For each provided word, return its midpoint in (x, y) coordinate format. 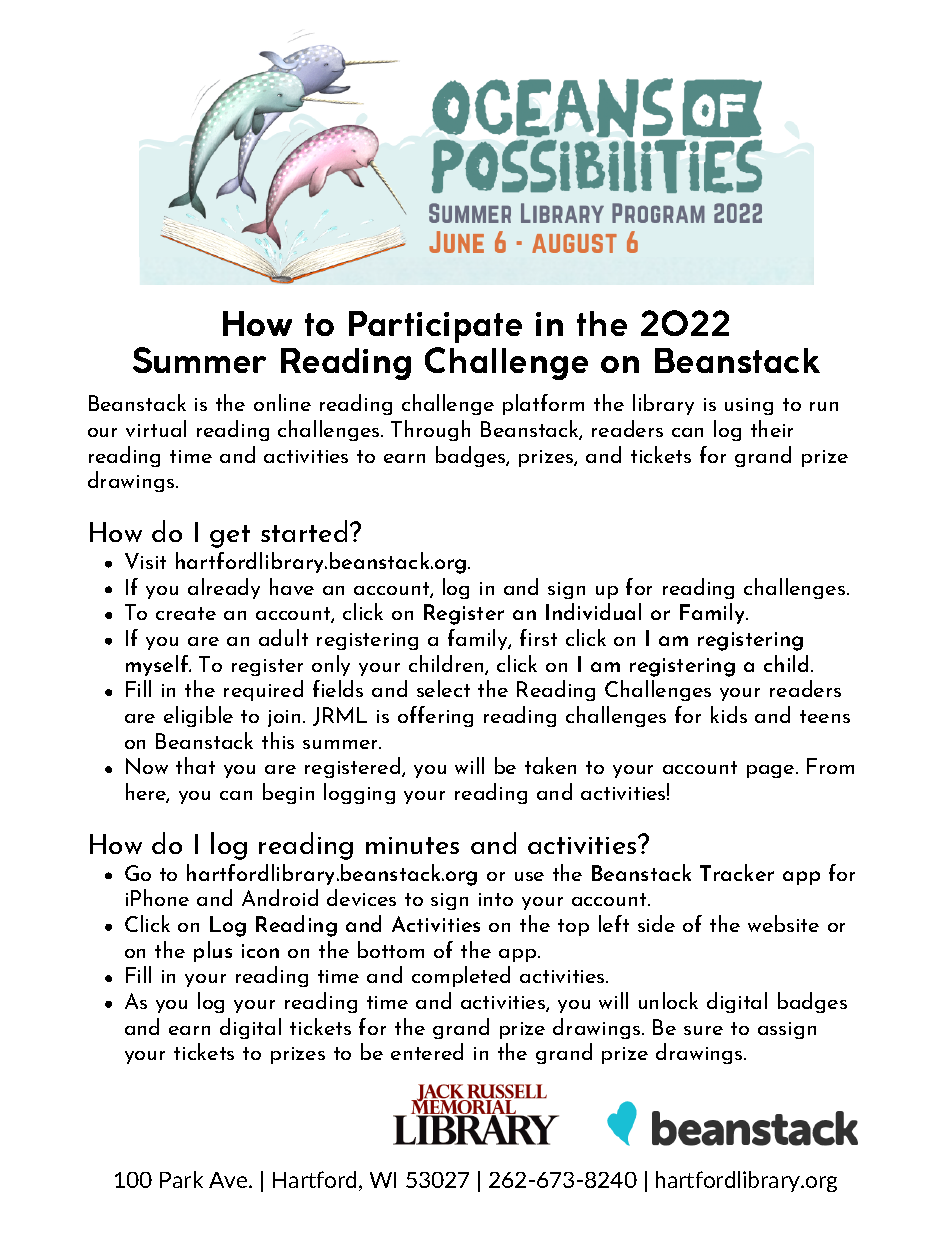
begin (288, 793)
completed (461, 976)
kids (729, 714)
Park (181, 1179)
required (263, 690)
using (749, 406)
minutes (412, 845)
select (443, 688)
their (772, 428)
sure (703, 1030)
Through (430, 430)
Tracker (737, 872)
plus (213, 951)
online (282, 402)
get (230, 536)
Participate (435, 327)
